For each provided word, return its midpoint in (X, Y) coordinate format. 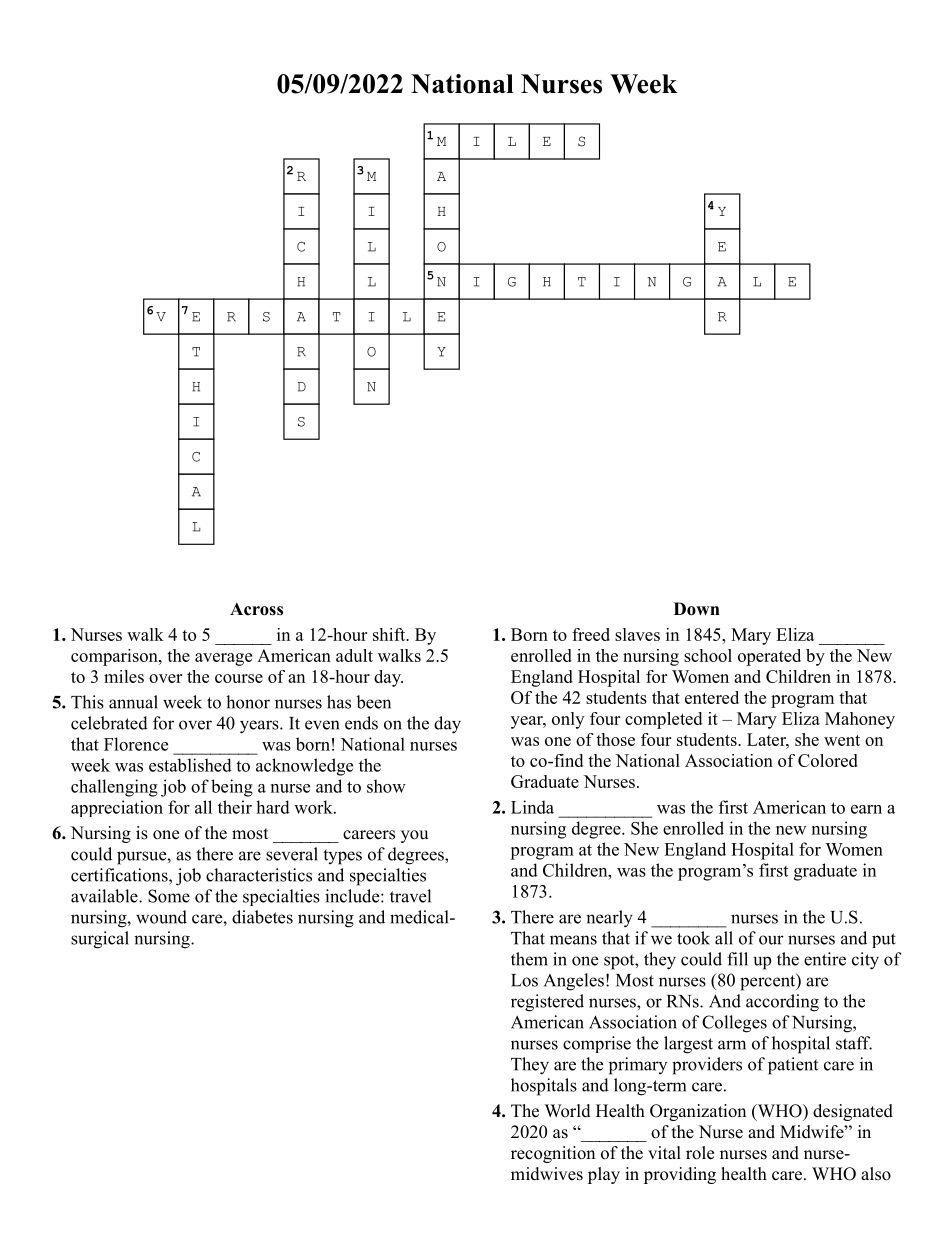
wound (161, 917)
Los (524, 980)
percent (769, 982)
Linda (532, 807)
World (568, 1111)
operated (769, 657)
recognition (553, 1154)
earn (866, 809)
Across (256, 609)
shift (390, 634)
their (235, 807)
